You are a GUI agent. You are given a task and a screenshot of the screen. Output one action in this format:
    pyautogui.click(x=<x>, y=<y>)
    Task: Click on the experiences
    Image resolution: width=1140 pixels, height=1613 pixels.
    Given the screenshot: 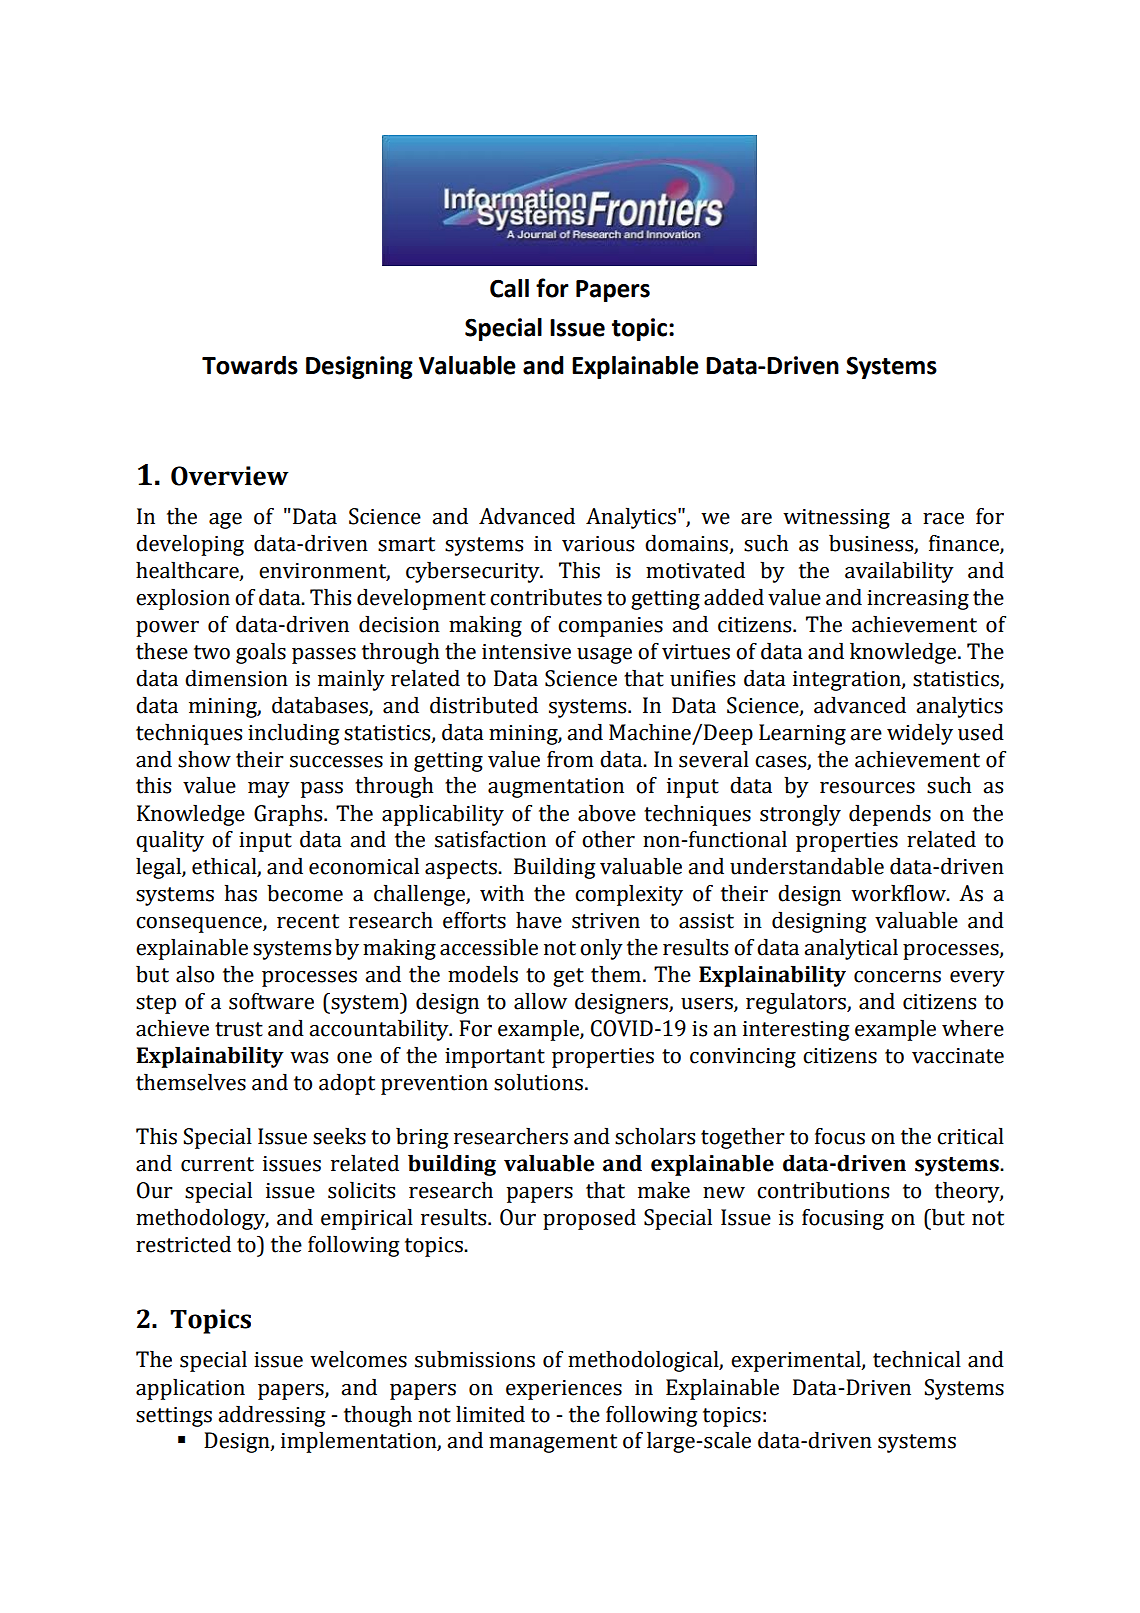 What is the action you would take?
    pyautogui.click(x=564, y=1390)
